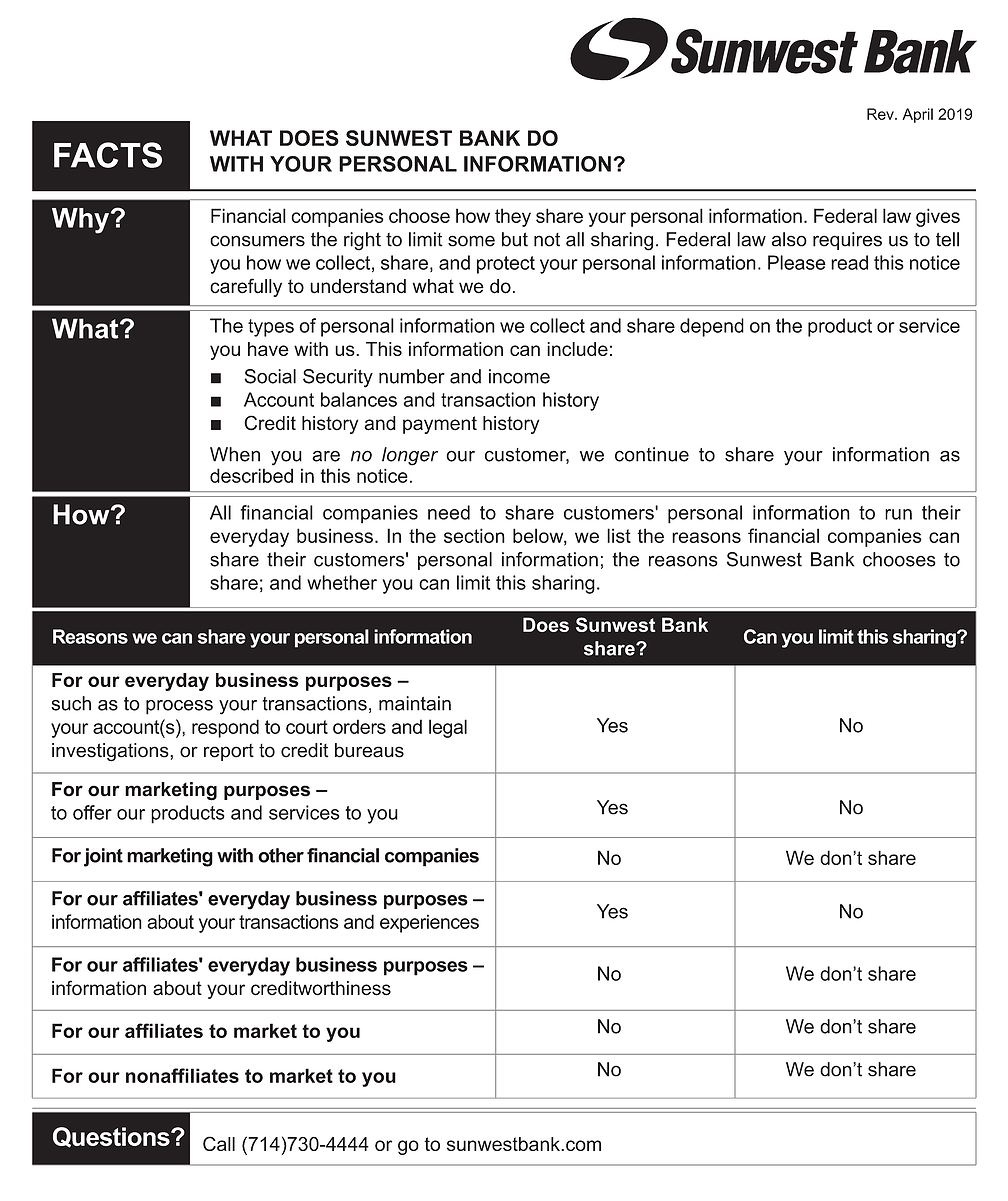 This document has height=1201, width=1008. Describe the element at coordinates (429, 923) in the document. I see `experiences` at that location.
